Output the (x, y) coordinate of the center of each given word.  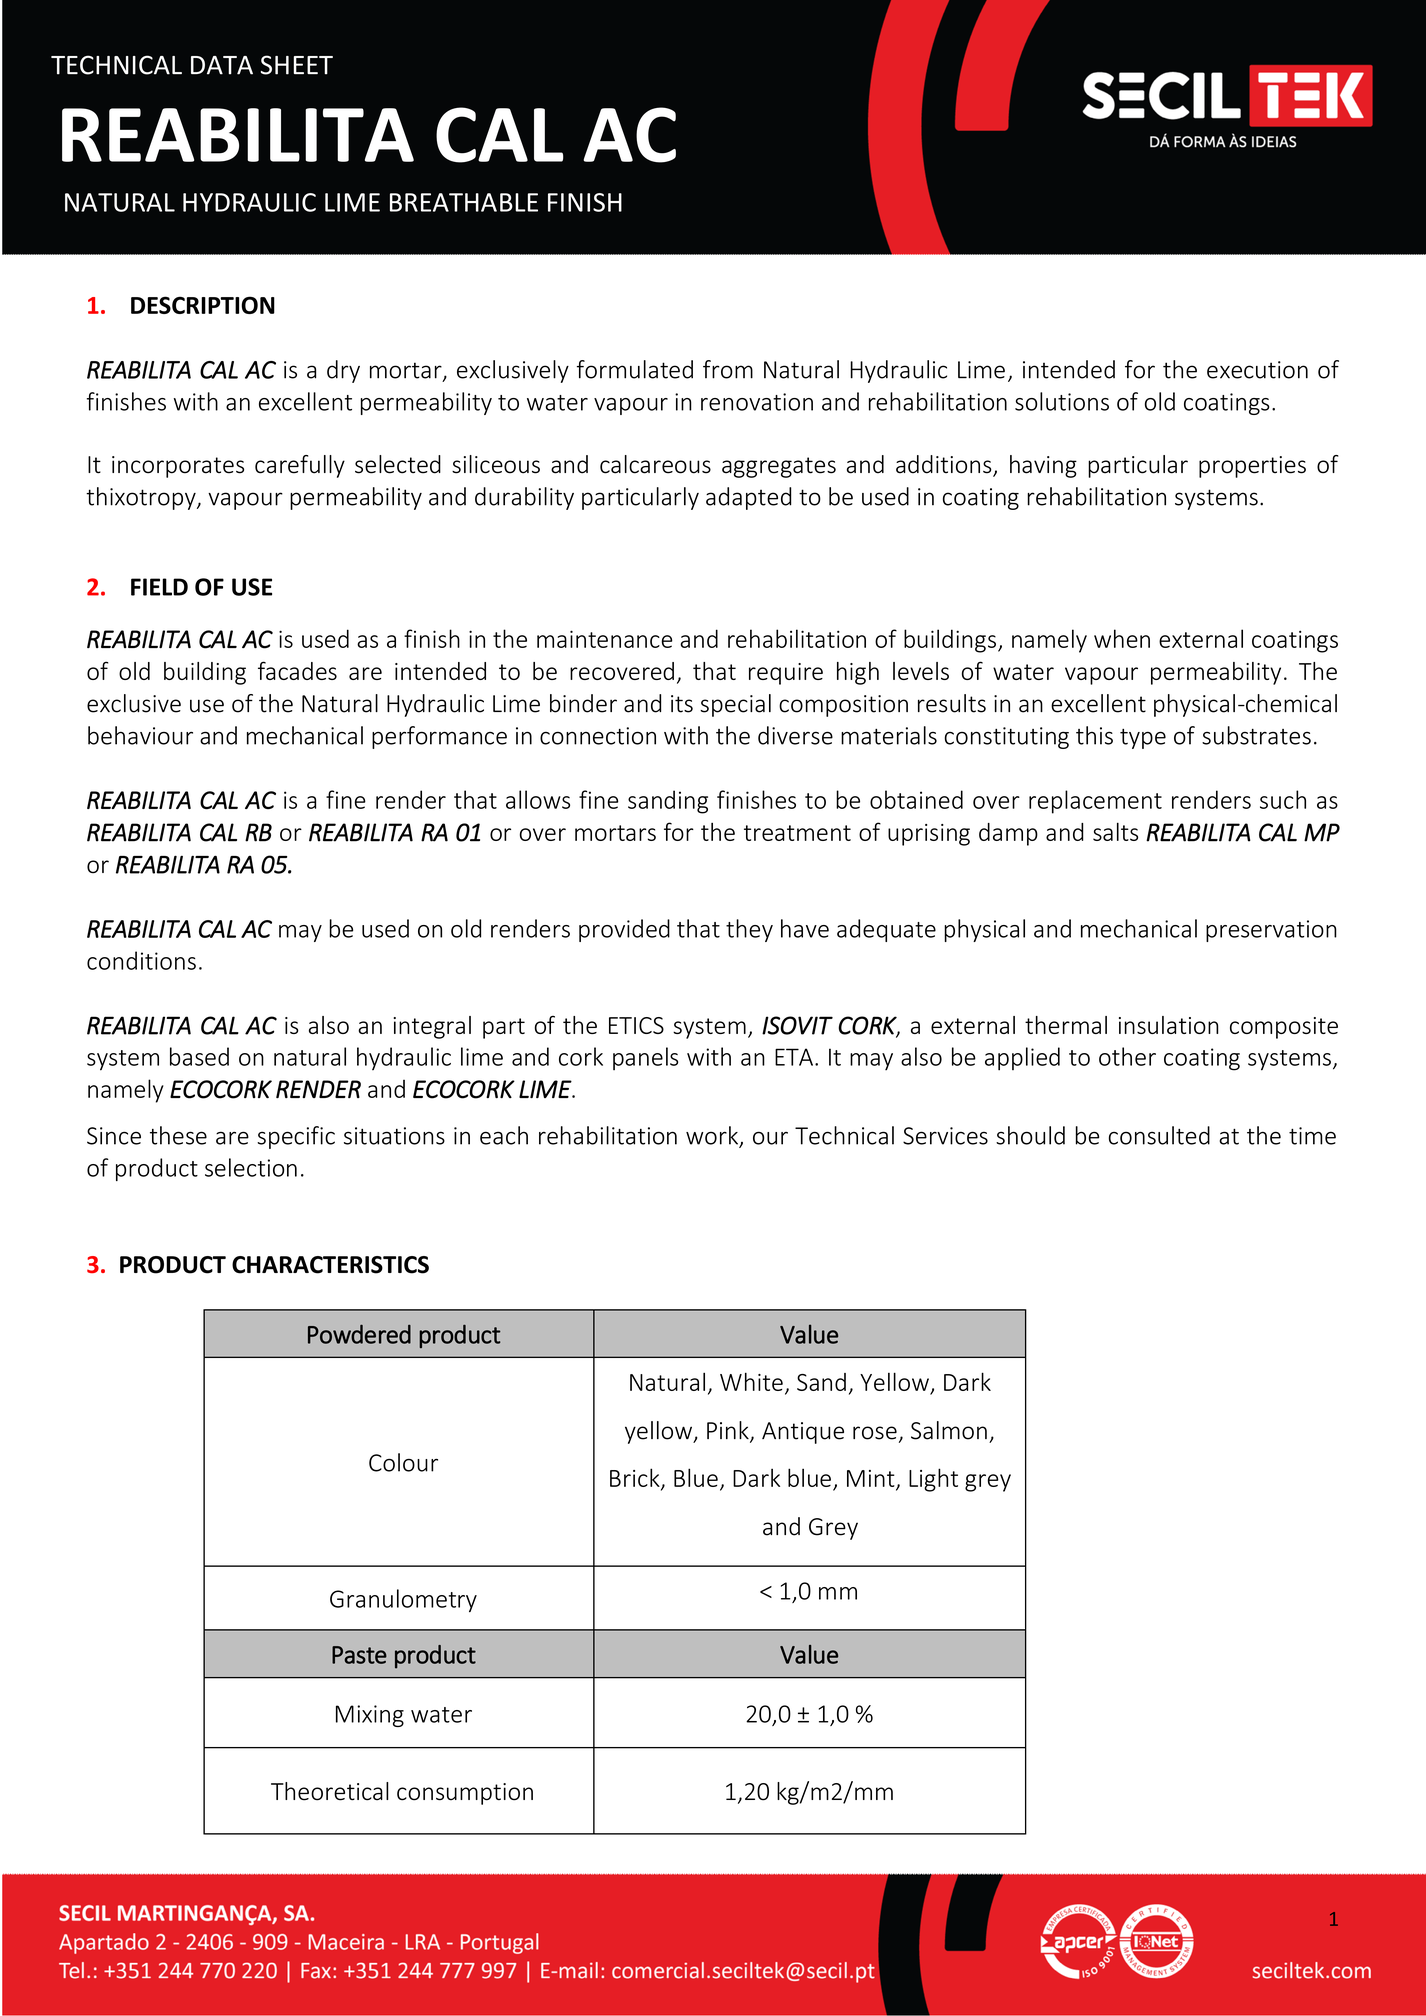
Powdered (359, 1334)
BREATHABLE (464, 202)
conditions (141, 960)
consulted (1159, 1135)
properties (1252, 467)
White (751, 1381)
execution (1257, 370)
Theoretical (330, 1791)
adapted (748, 498)
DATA (222, 65)
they (749, 930)
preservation (1271, 931)
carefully (300, 466)
